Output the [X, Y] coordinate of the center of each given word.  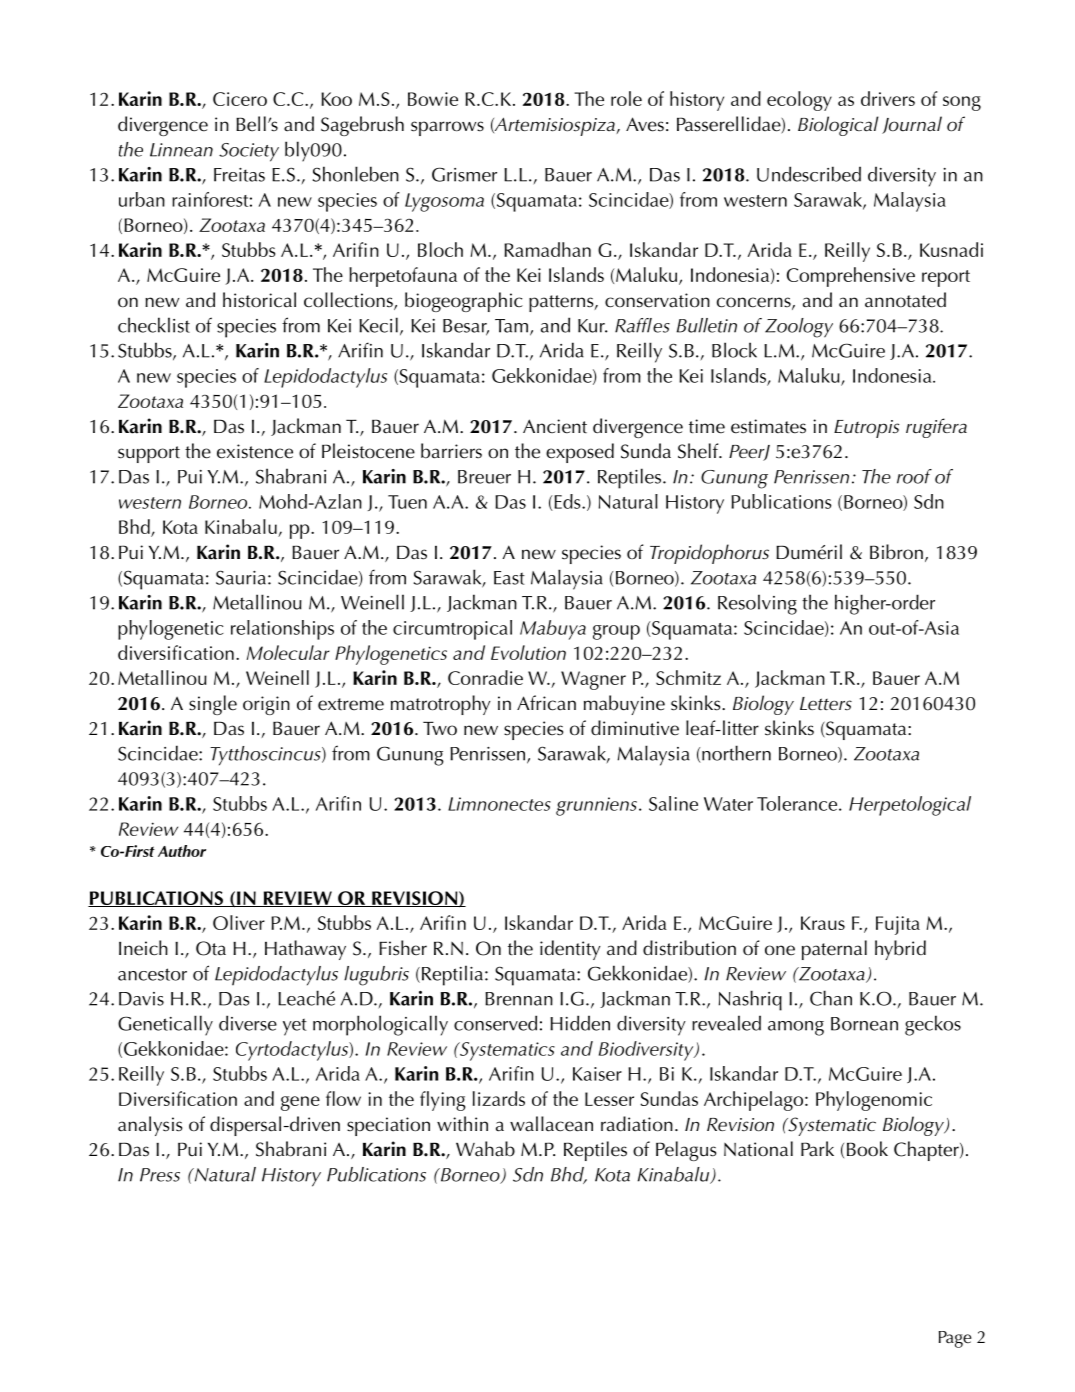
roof [914, 476]
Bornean [864, 1024]
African [546, 703]
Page [955, 1339]
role [626, 98]
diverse [248, 1023]
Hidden [580, 1023]
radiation [637, 1124]
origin [266, 705]
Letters [826, 704]
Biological [838, 126]
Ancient [555, 426]
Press [160, 1175]
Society [249, 152]
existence [255, 451]
